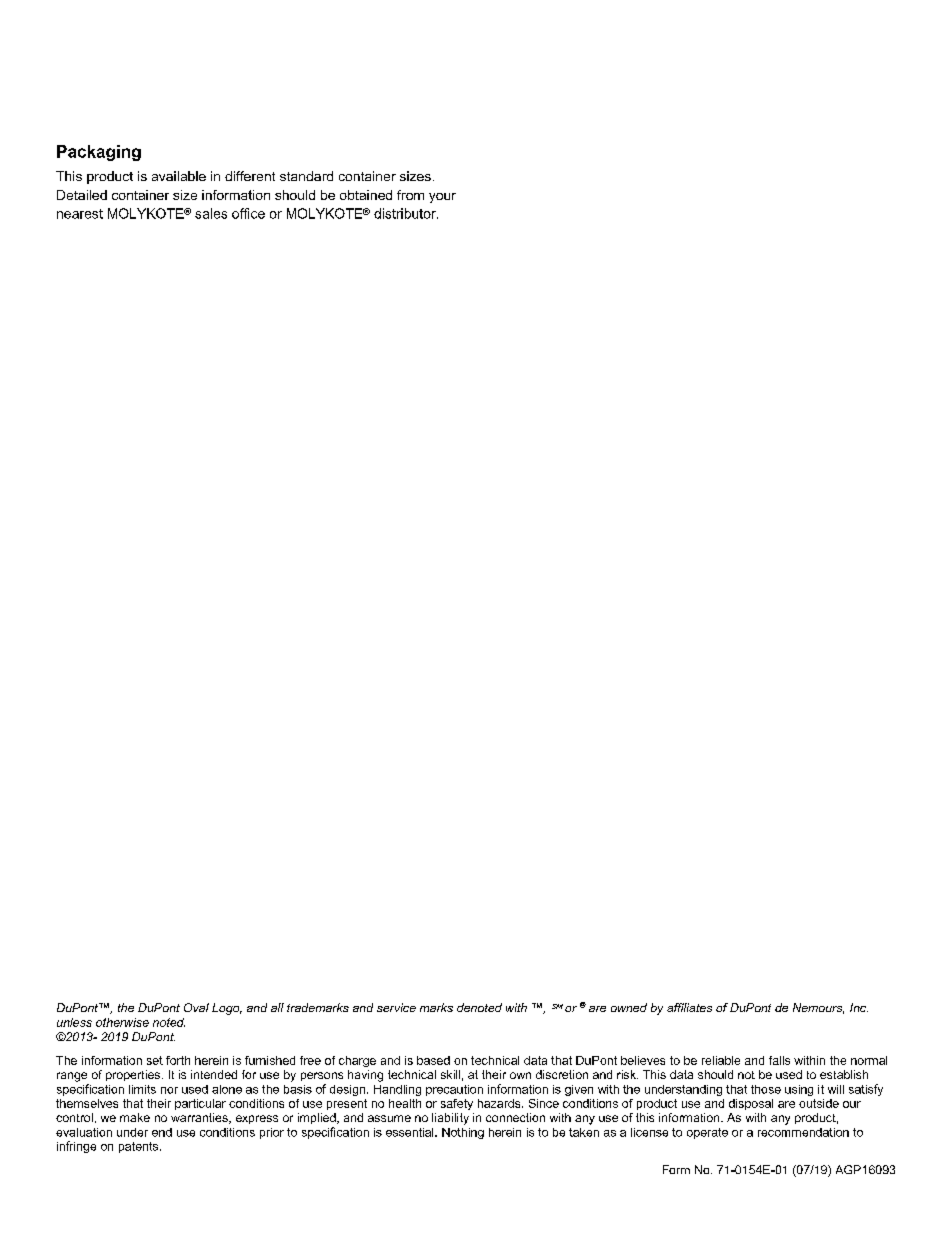 This page has width=952, height=1233. I want to click on make, so click(135, 1117).
